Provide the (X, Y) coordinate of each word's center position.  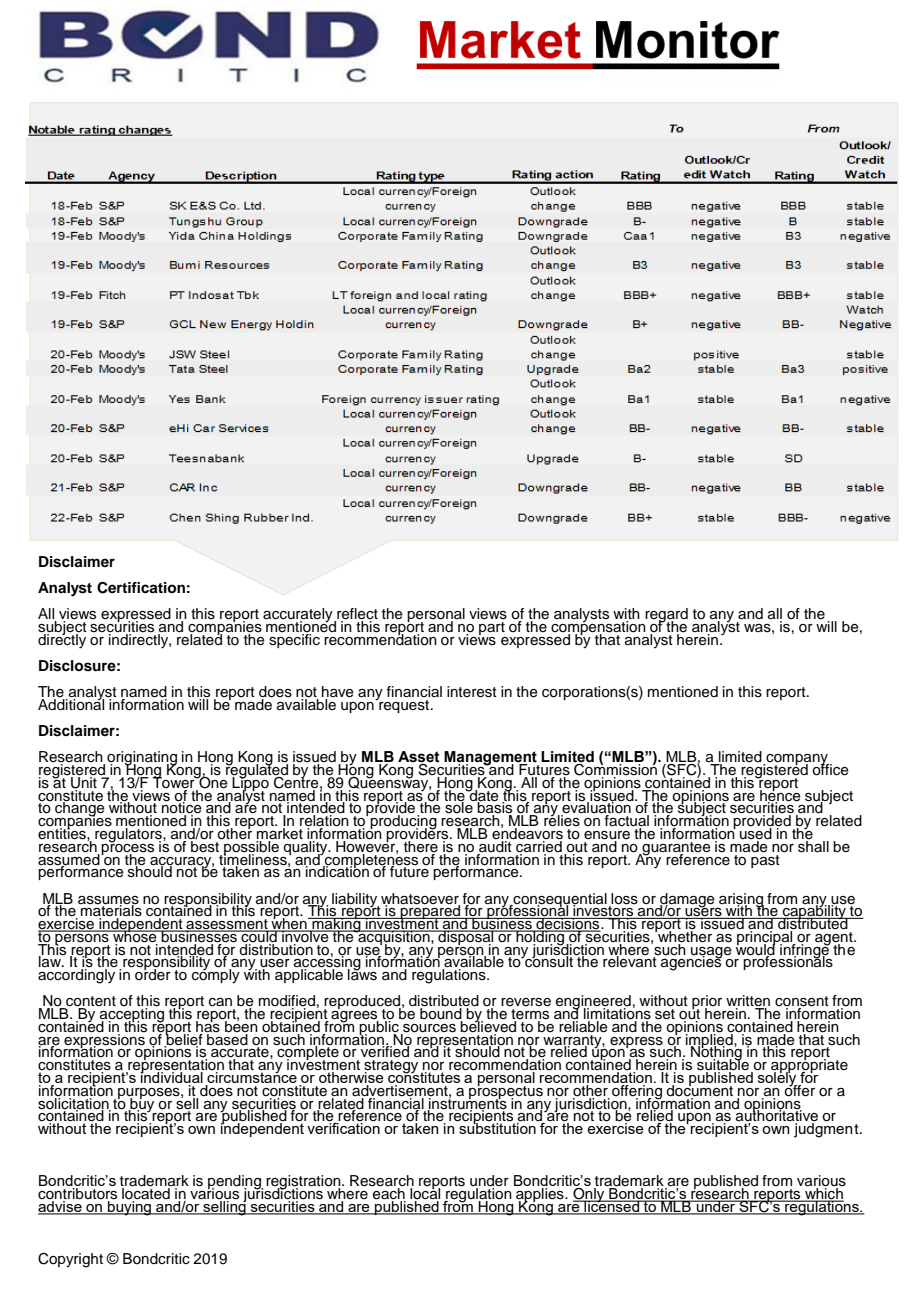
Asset (419, 758)
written (748, 1002)
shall (812, 845)
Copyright (70, 1260)
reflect (356, 615)
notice (181, 808)
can (220, 1002)
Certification (141, 588)
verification (342, 1127)
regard (665, 616)
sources (428, 1029)
